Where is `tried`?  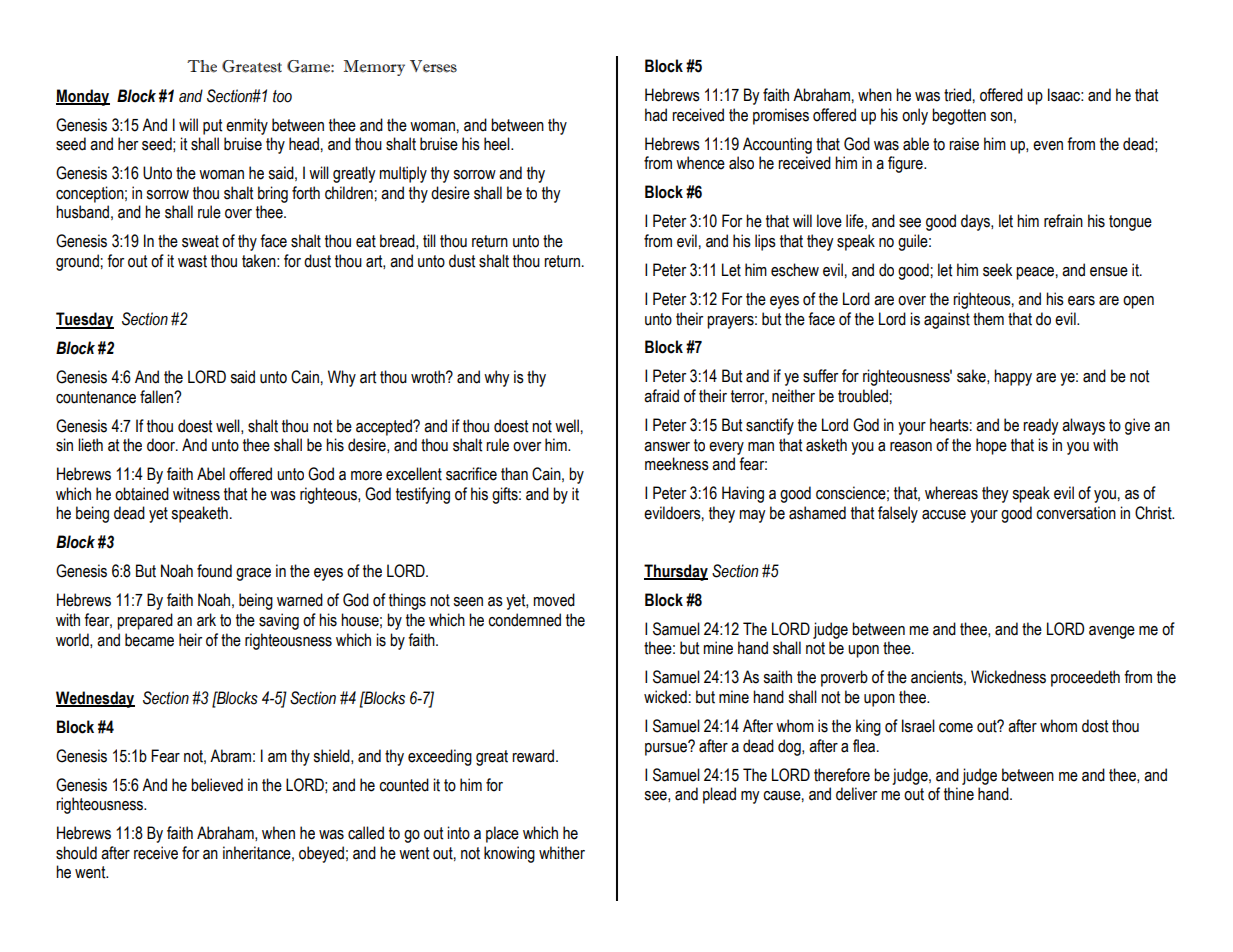 tried is located at coordinates (957, 95).
